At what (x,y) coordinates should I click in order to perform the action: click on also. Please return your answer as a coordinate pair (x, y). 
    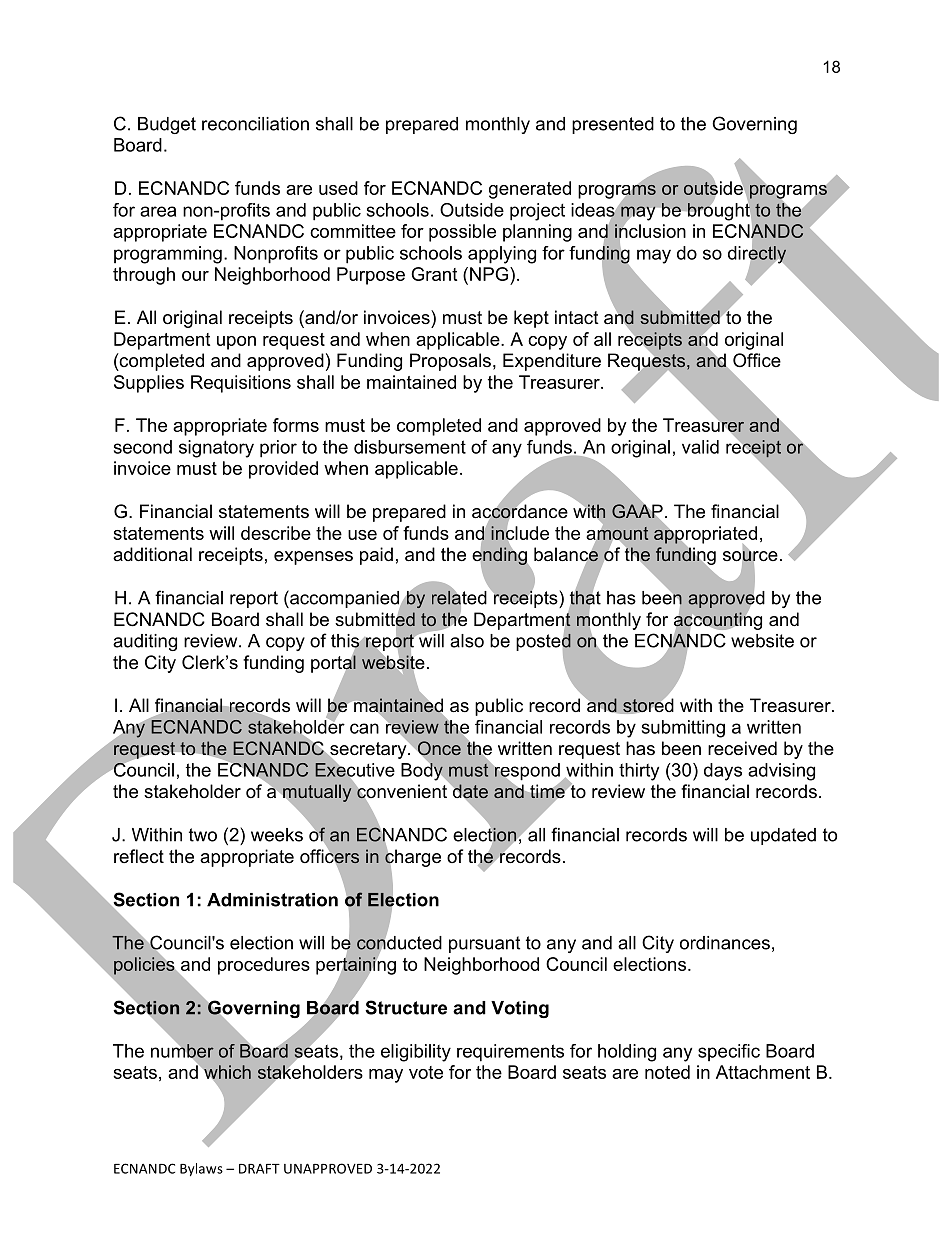
    Looking at the image, I should click on (467, 641).
